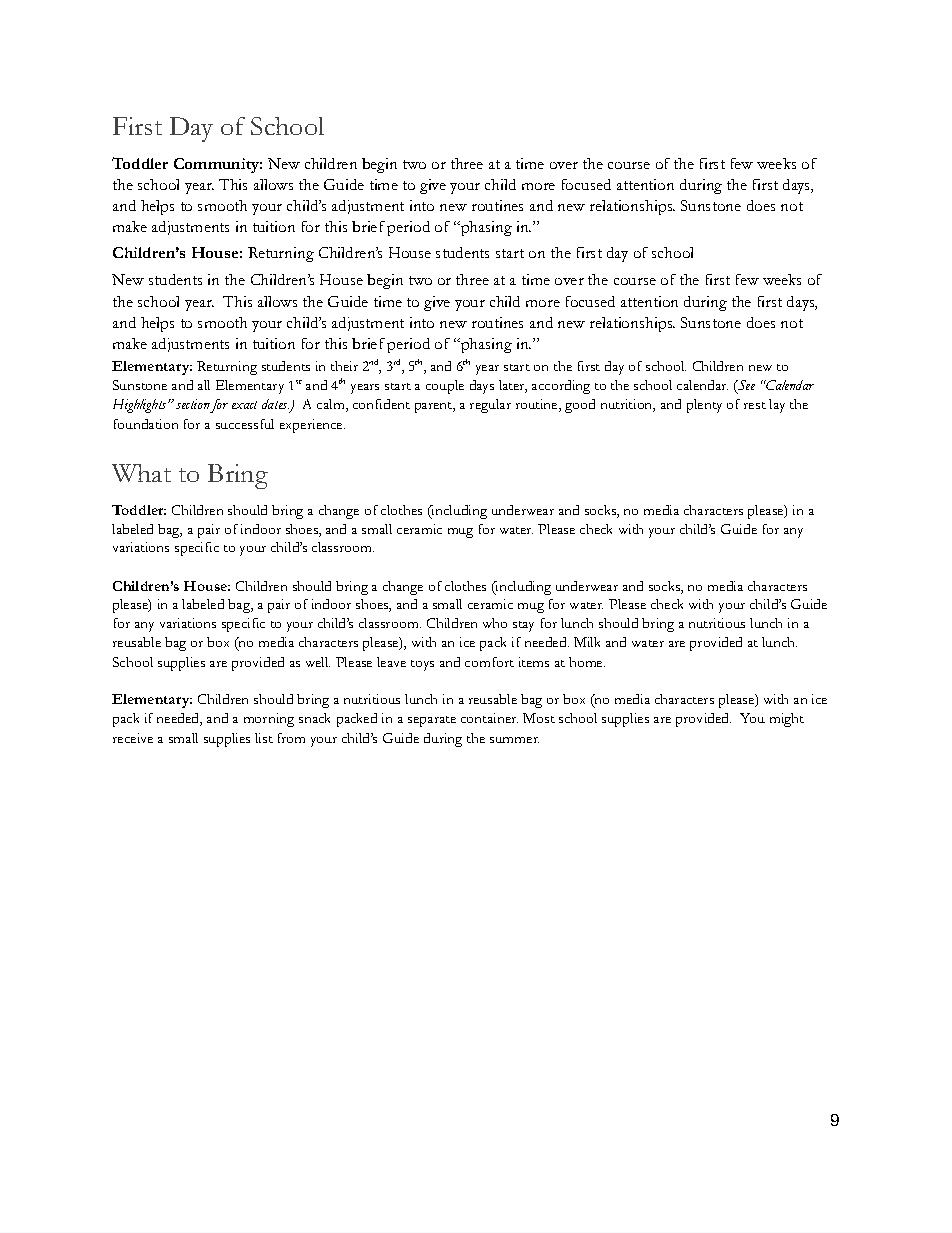 The width and height of the page is (952, 1233). Describe the element at coordinates (704, 406) in the page. I see `plenty` at that location.
